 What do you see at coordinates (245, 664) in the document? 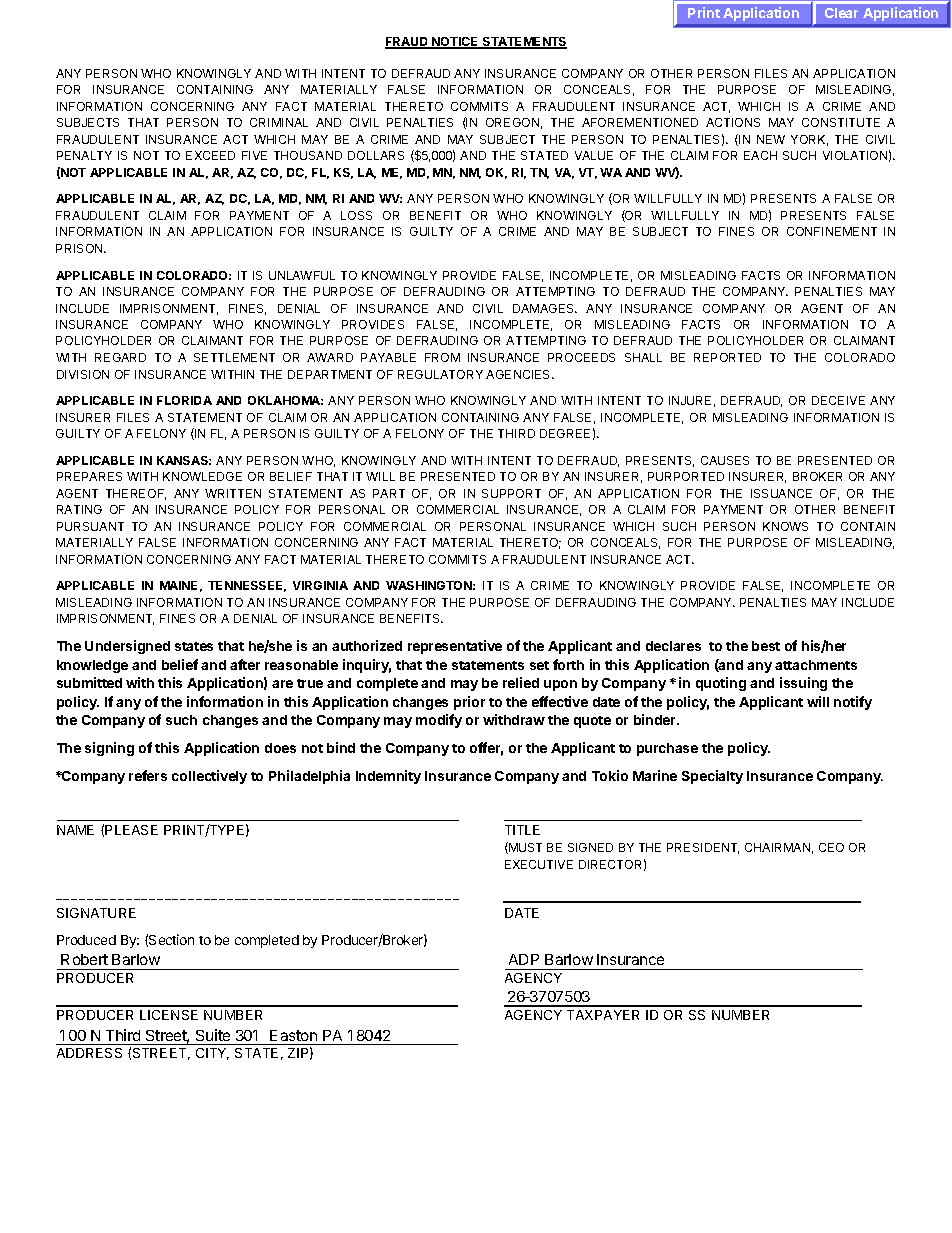
I see `after` at bounding box center [245, 664].
